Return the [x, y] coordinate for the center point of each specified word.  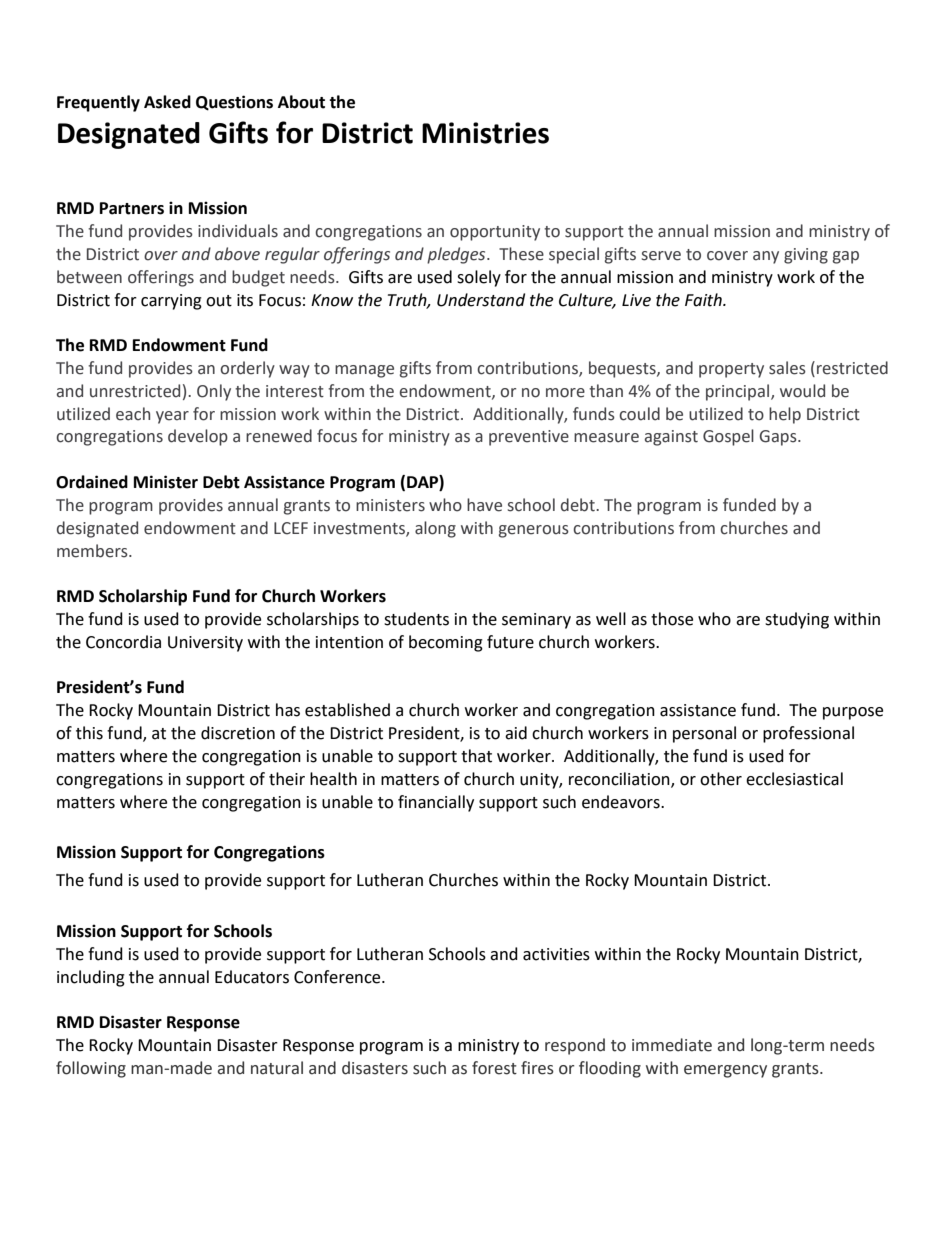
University [205, 644]
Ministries [485, 133]
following [91, 1069]
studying [797, 620]
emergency [725, 1071]
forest [494, 1068]
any [766, 257]
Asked [167, 102]
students [416, 619]
